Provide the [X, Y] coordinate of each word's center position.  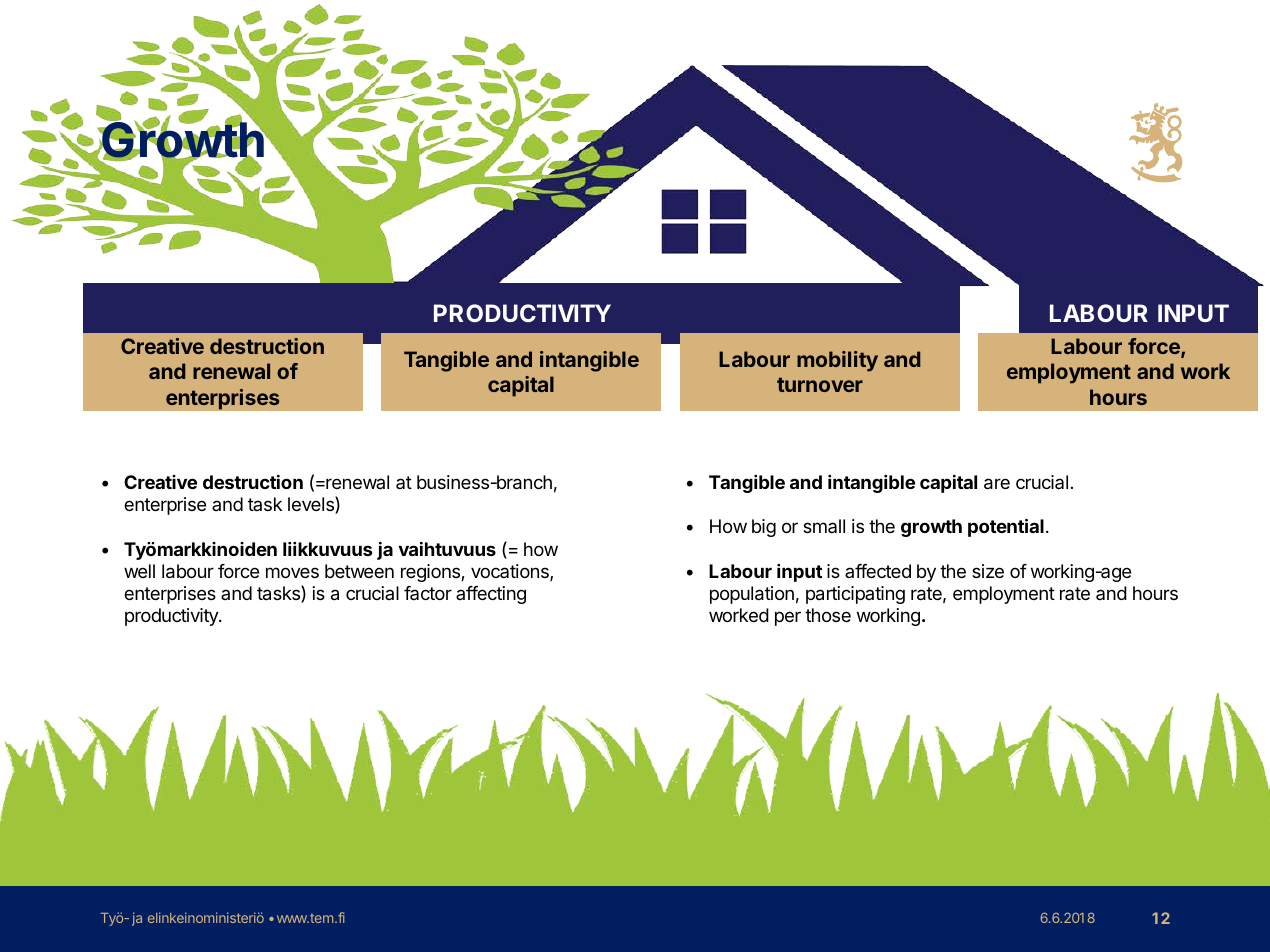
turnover [820, 384]
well [139, 571]
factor [428, 593]
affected [878, 571]
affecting [491, 595]
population [752, 595]
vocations [511, 572]
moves [292, 572]
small [824, 526]
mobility [837, 361]
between [359, 571]
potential [1006, 528]
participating [855, 595]
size [988, 571]
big [764, 528]
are [997, 484]
